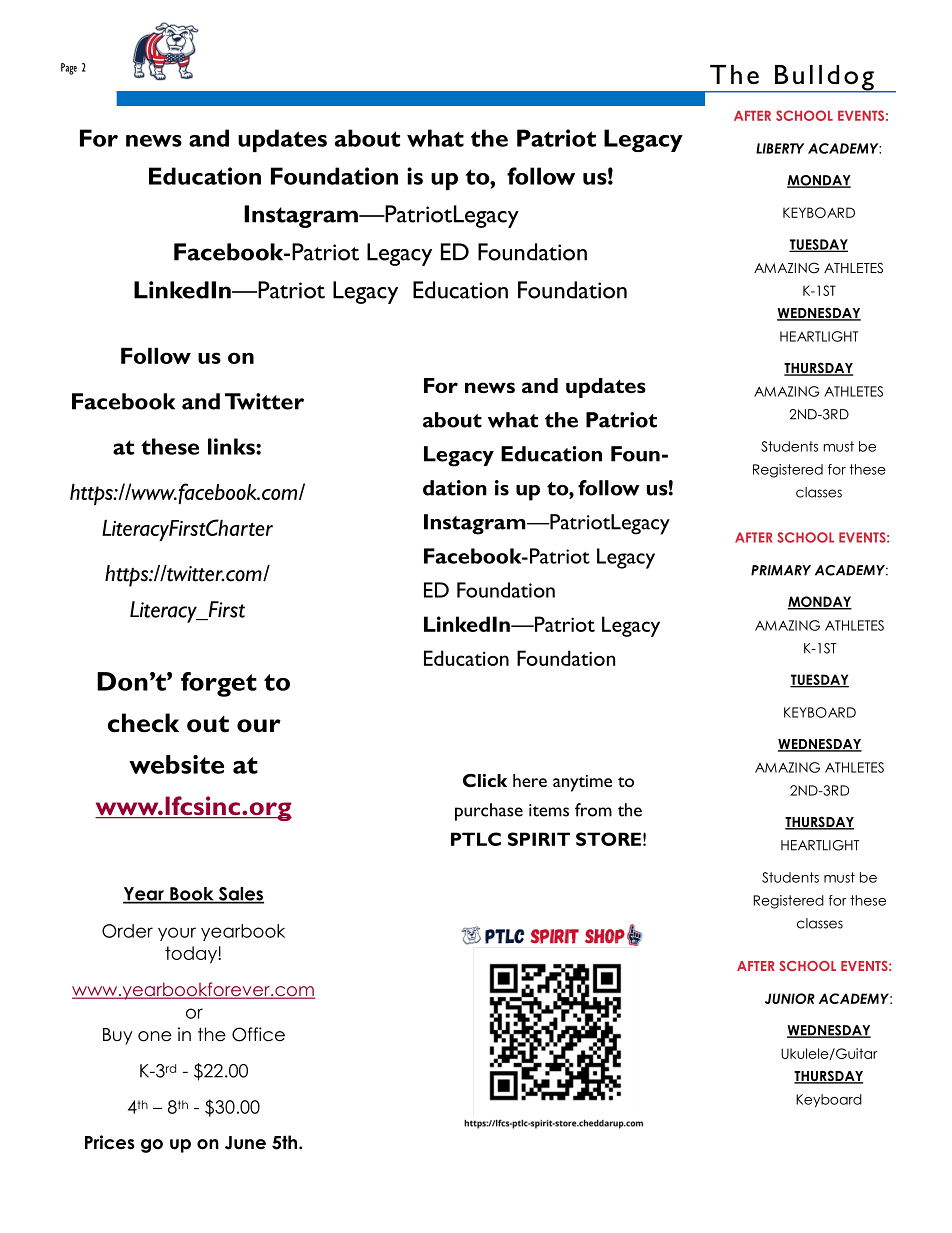 The image size is (952, 1233). Describe the element at coordinates (219, 684) in the screenshot. I see `forget` at that location.
